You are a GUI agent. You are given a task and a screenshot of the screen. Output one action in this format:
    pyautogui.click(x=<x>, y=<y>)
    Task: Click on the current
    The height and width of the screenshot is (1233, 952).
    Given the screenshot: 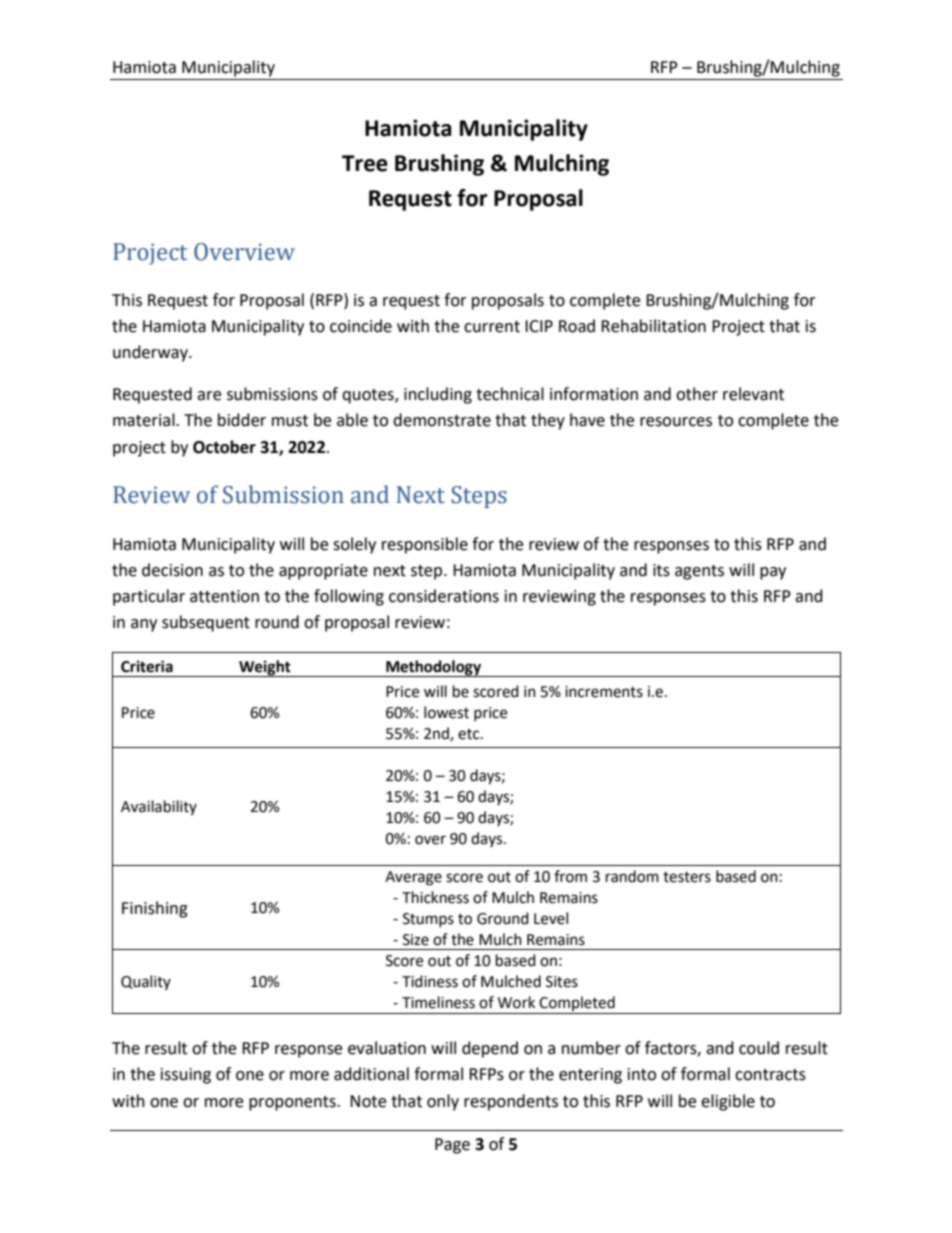 What is the action you would take?
    pyautogui.click(x=492, y=327)
